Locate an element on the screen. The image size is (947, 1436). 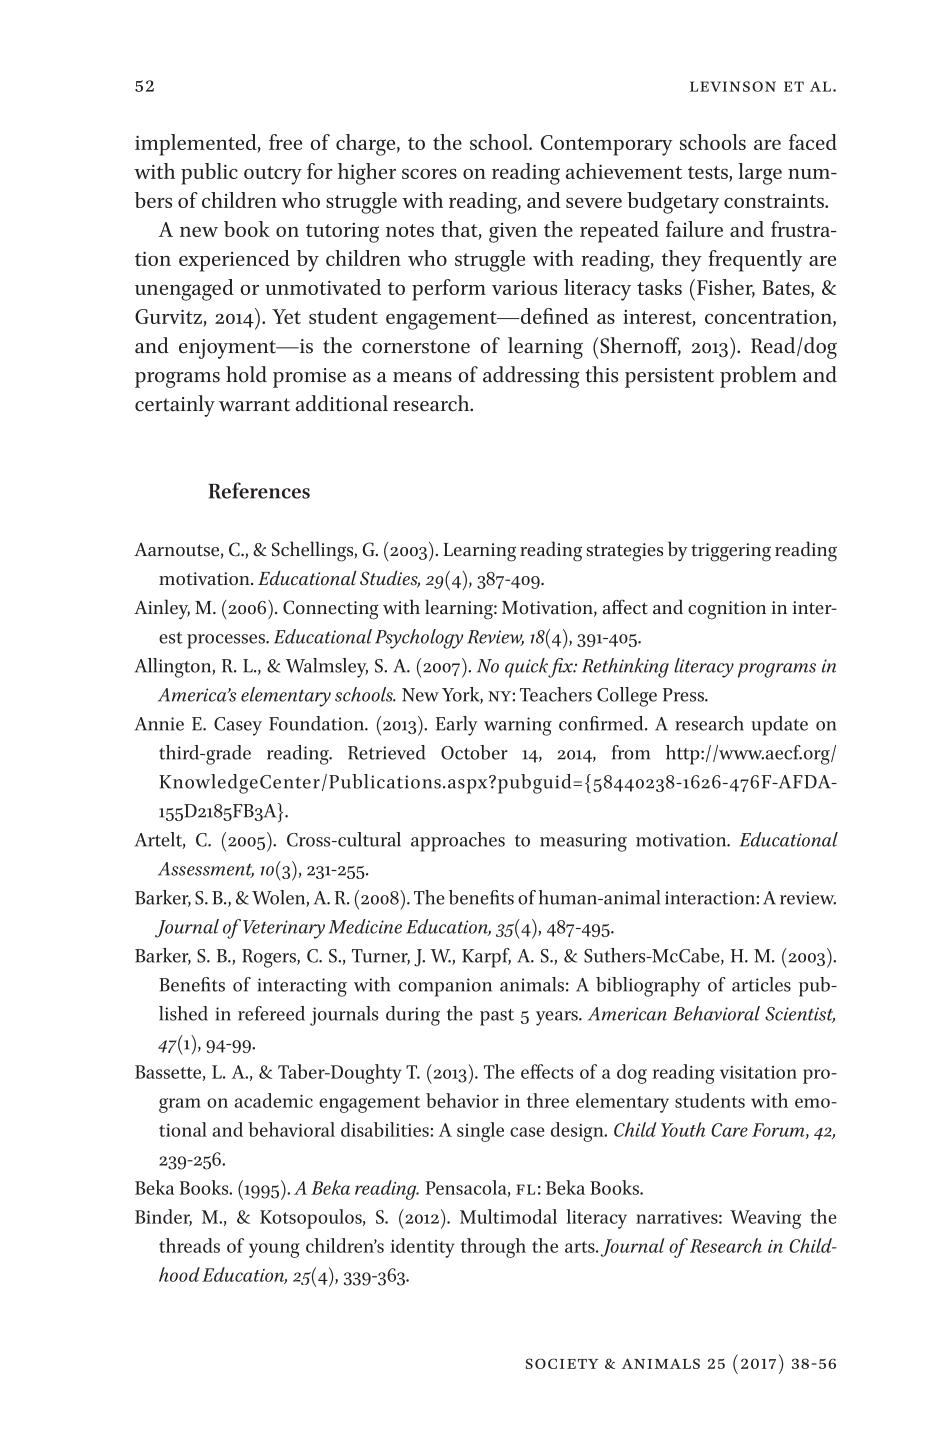
addressing is located at coordinates (531, 377).
